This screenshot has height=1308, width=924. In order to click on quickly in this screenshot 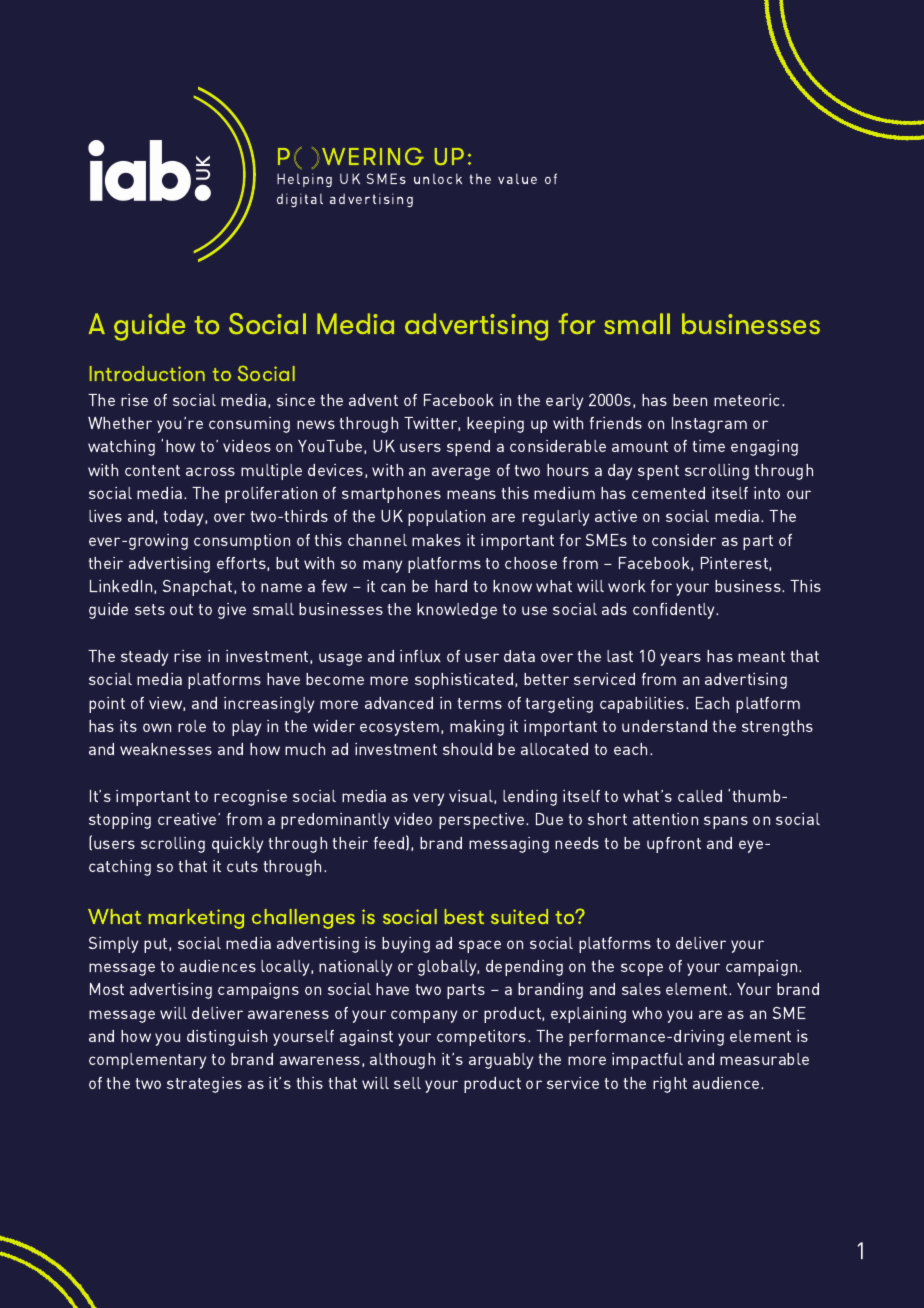, I will do `click(237, 845)`.
